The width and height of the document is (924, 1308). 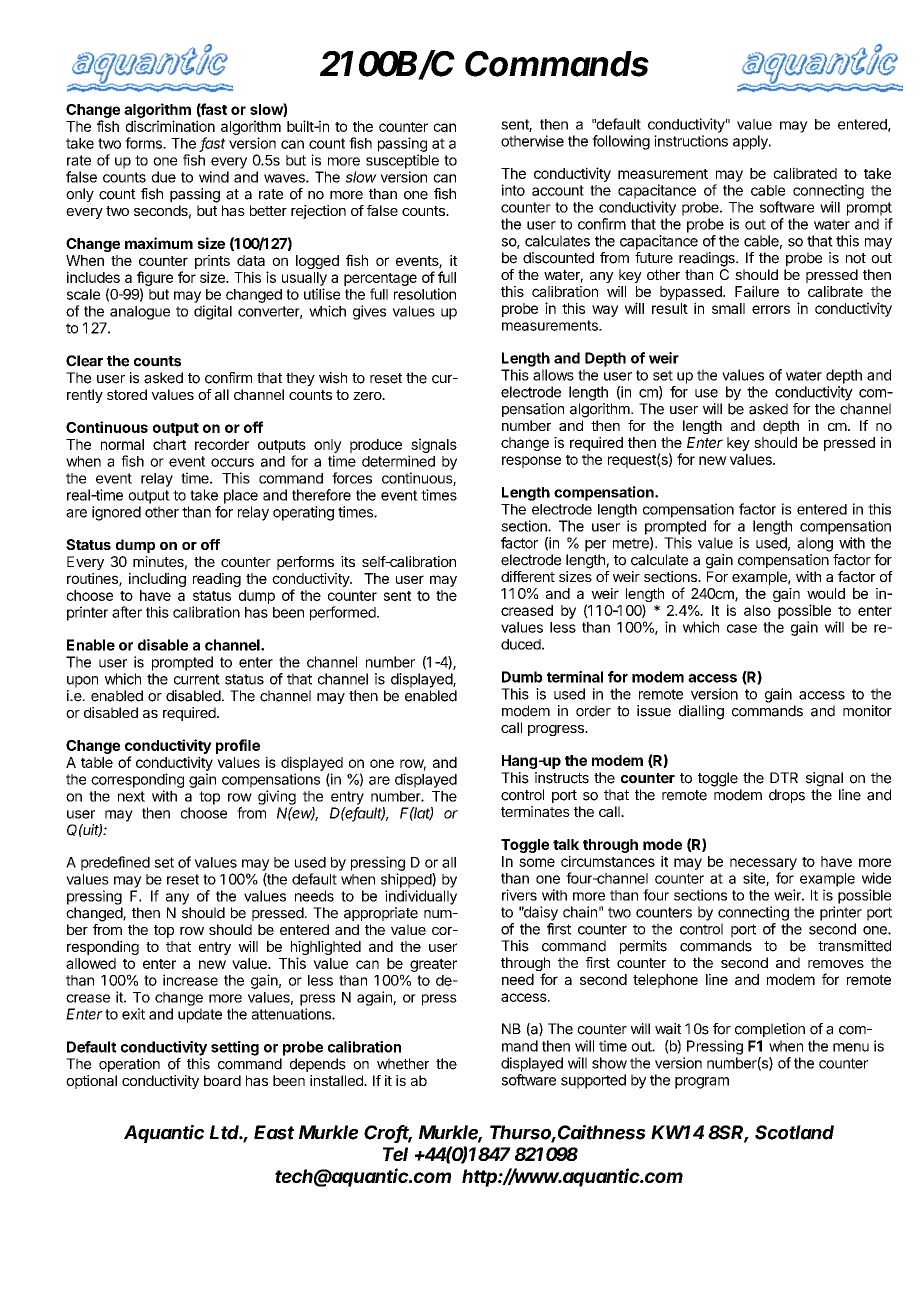 What do you see at coordinates (531, 462) in the document?
I see `response` at bounding box center [531, 462].
